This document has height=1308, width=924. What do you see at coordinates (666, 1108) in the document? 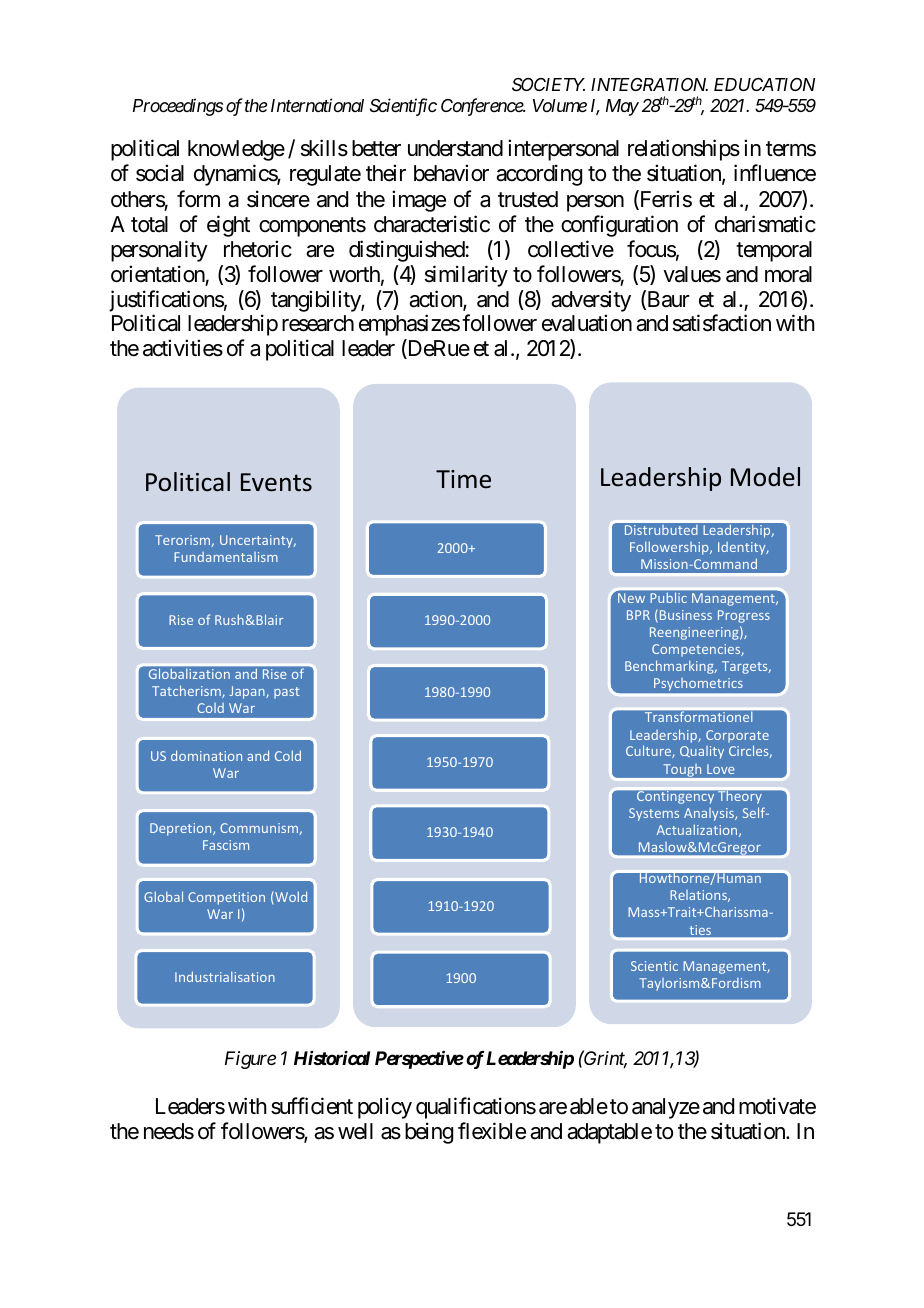
I see `analyze` at bounding box center [666, 1108].
